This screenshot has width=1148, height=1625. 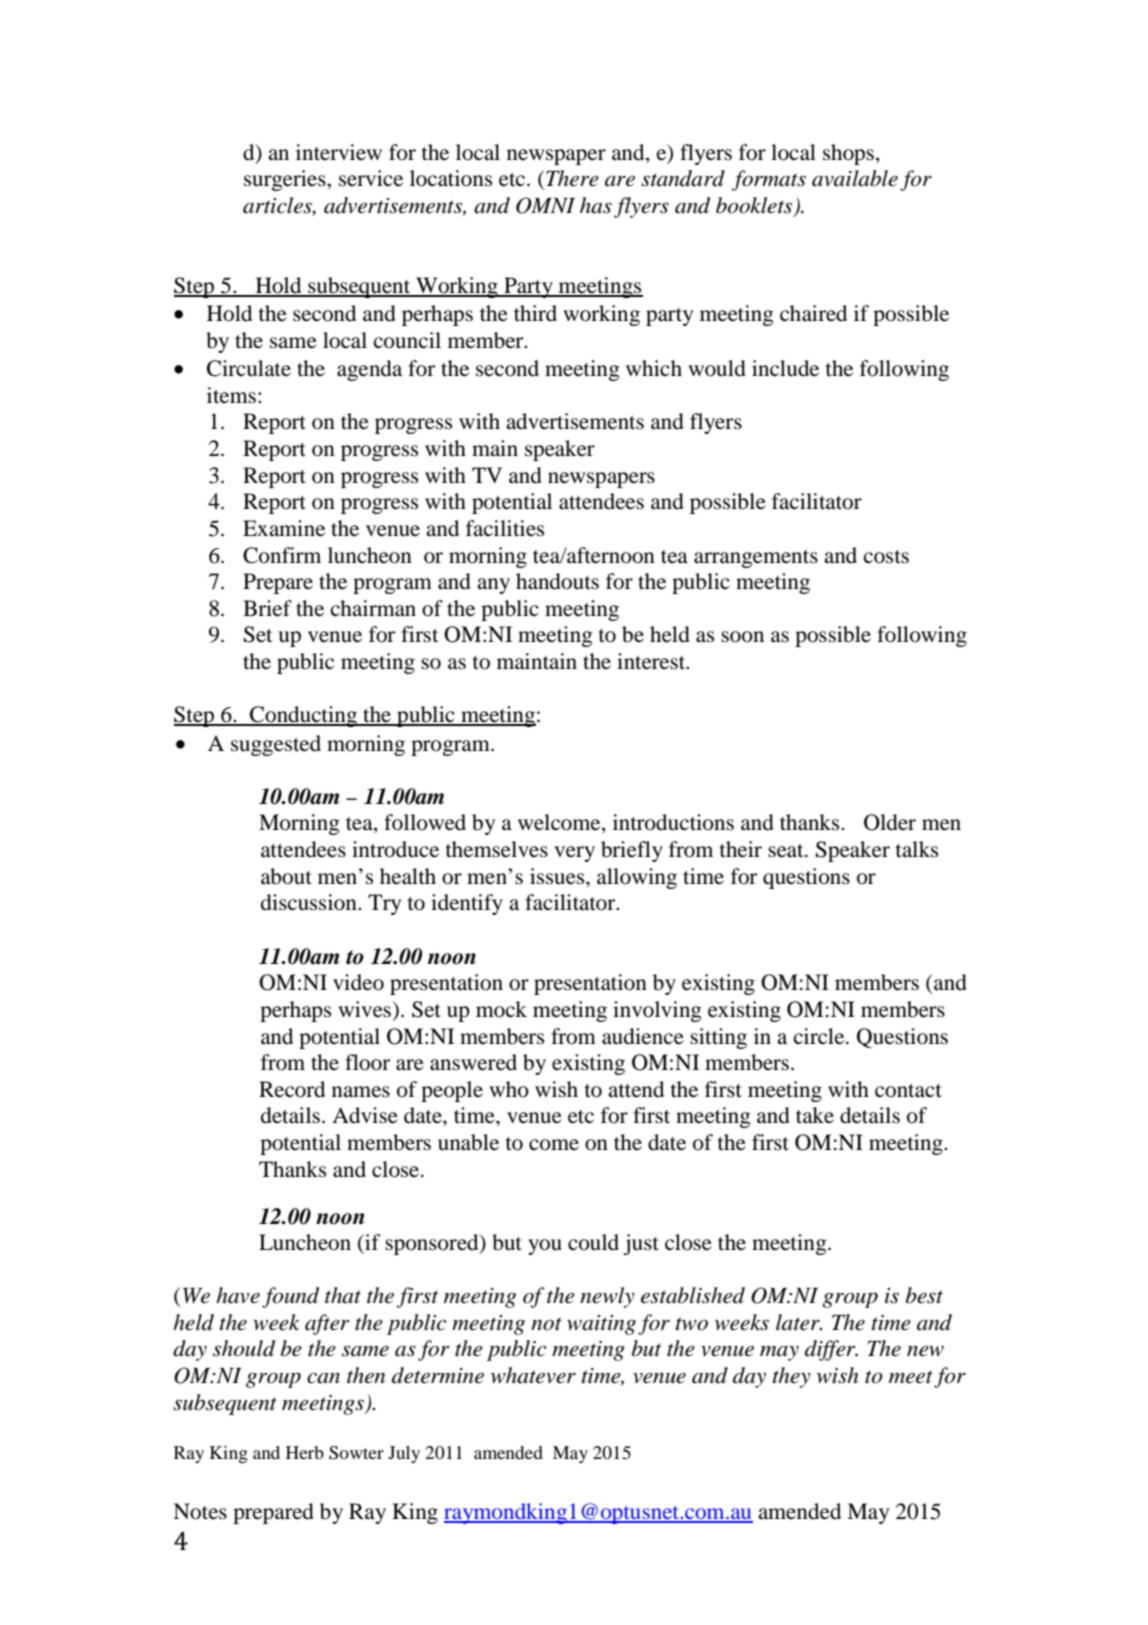 What do you see at coordinates (533, 1375) in the screenshot?
I see `whatever` at bounding box center [533, 1375].
